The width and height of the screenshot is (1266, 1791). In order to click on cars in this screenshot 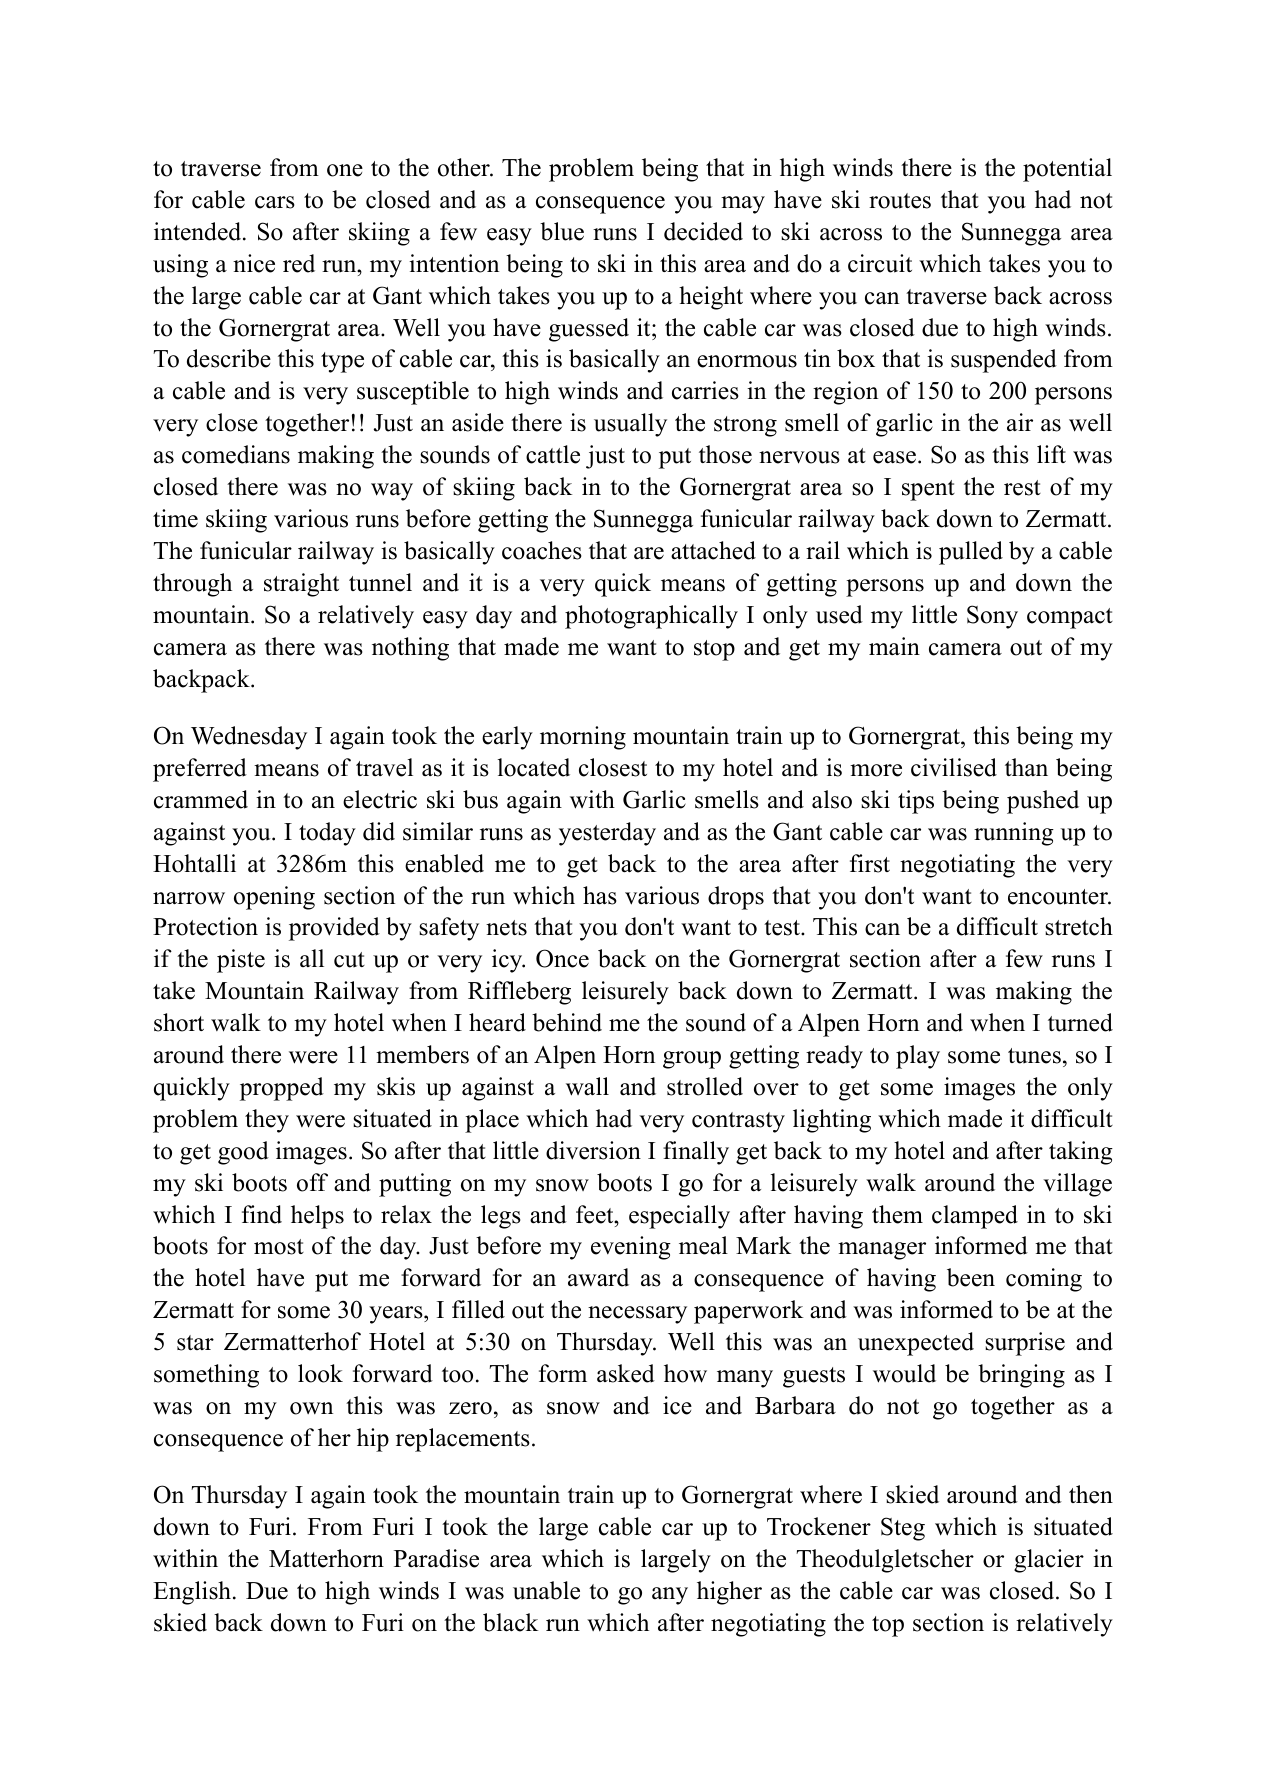, I will do `click(275, 202)`.
